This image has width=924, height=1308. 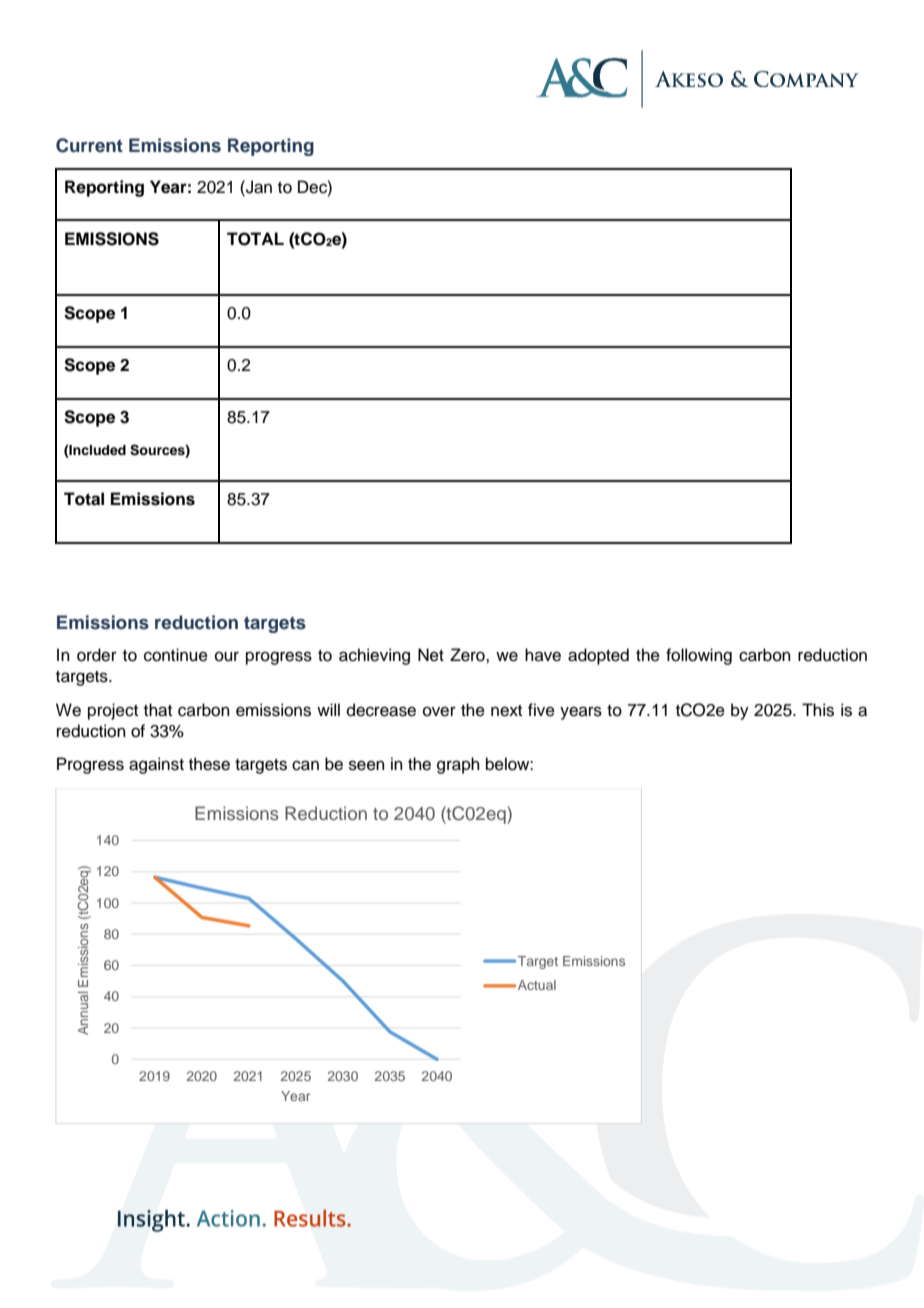 What do you see at coordinates (156, 765) in the image?
I see `against` at bounding box center [156, 765].
